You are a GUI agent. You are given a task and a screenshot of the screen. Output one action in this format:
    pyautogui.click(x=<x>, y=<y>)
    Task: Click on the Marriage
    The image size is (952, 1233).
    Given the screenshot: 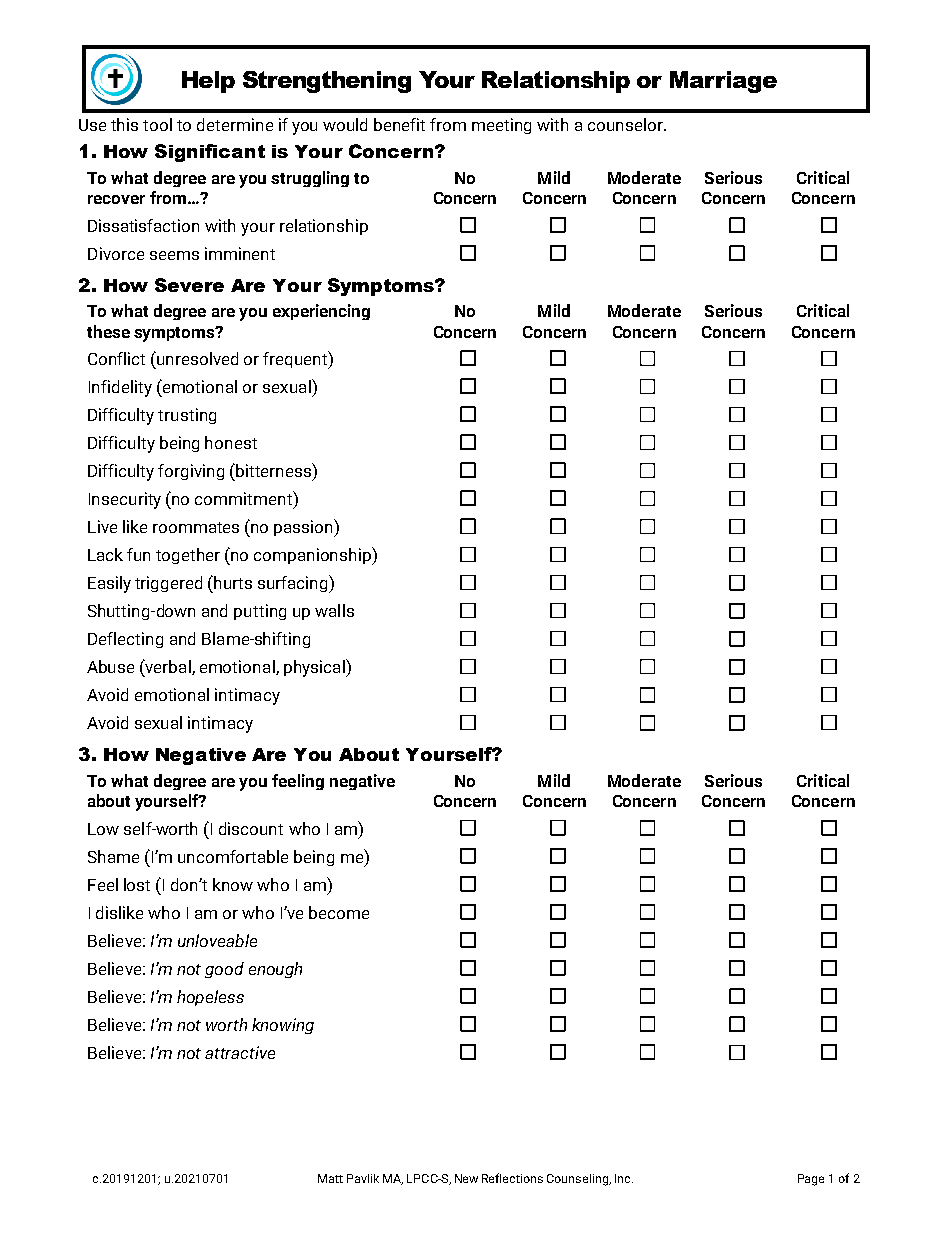 What is the action you would take?
    pyautogui.click(x=723, y=82)
